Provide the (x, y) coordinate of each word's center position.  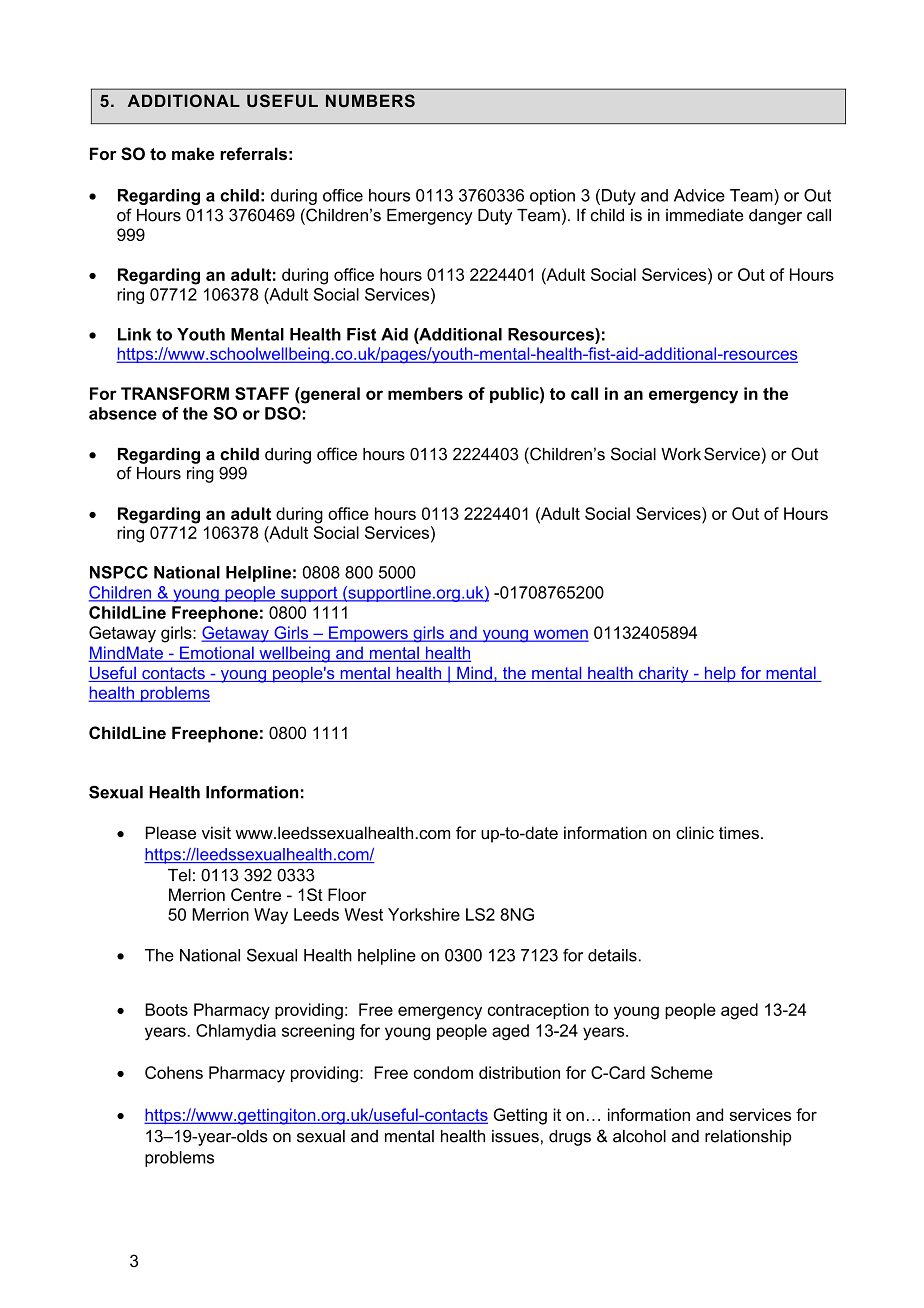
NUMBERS (370, 100)
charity (664, 675)
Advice (699, 195)
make (193, 153)
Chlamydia (236, 1032)
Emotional (217, 654)
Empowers (368, 634)
